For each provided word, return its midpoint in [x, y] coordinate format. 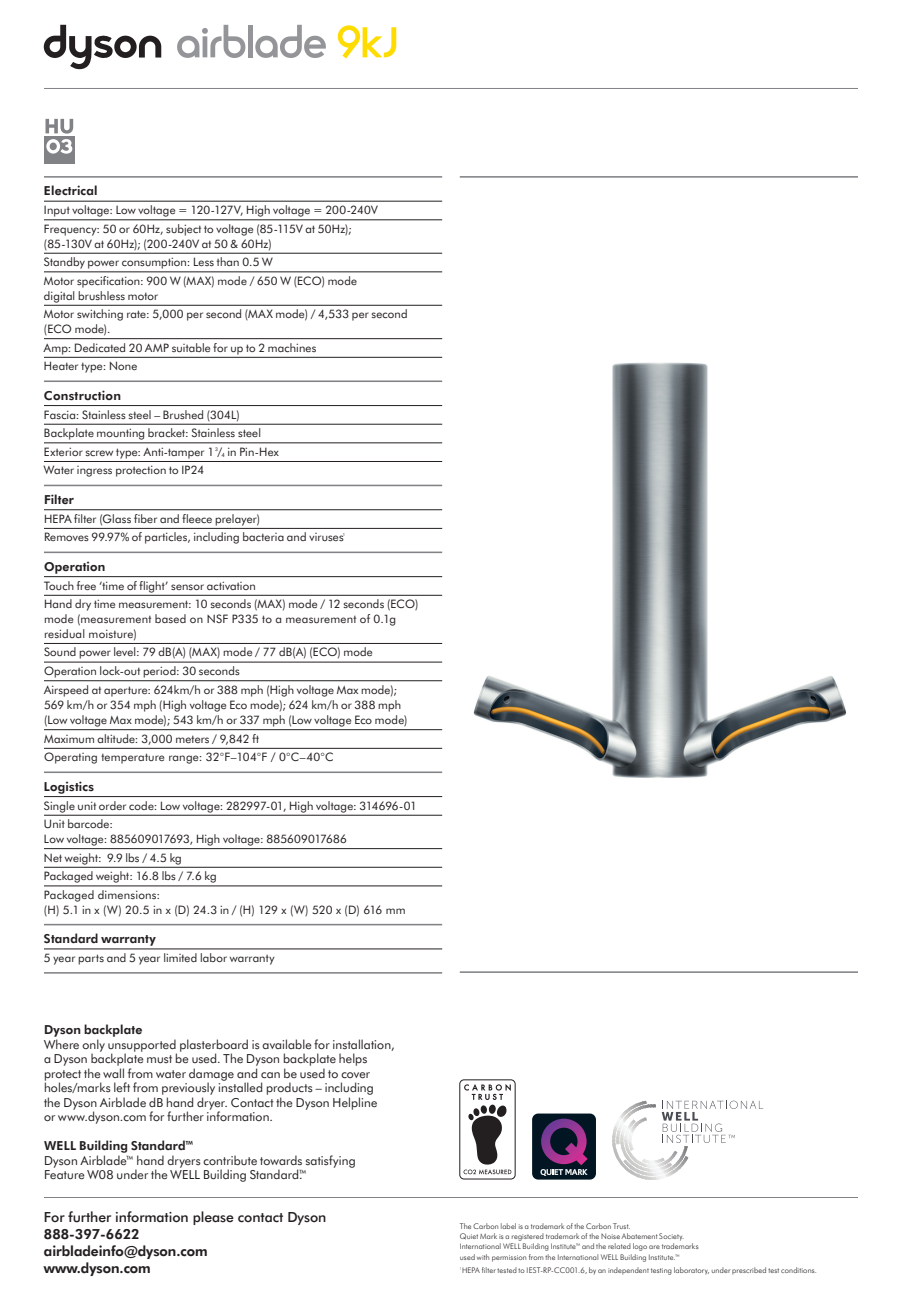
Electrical [70, 190]
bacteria [263, 536]
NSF [217, 618]
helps [353, 1059]
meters [192, 739]
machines [292, 347]
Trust [621, 1226]
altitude [117, 738]
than [228, 261]
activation [231, 585]
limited [180, 957]
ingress [94, 471]
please [213, 1218]
